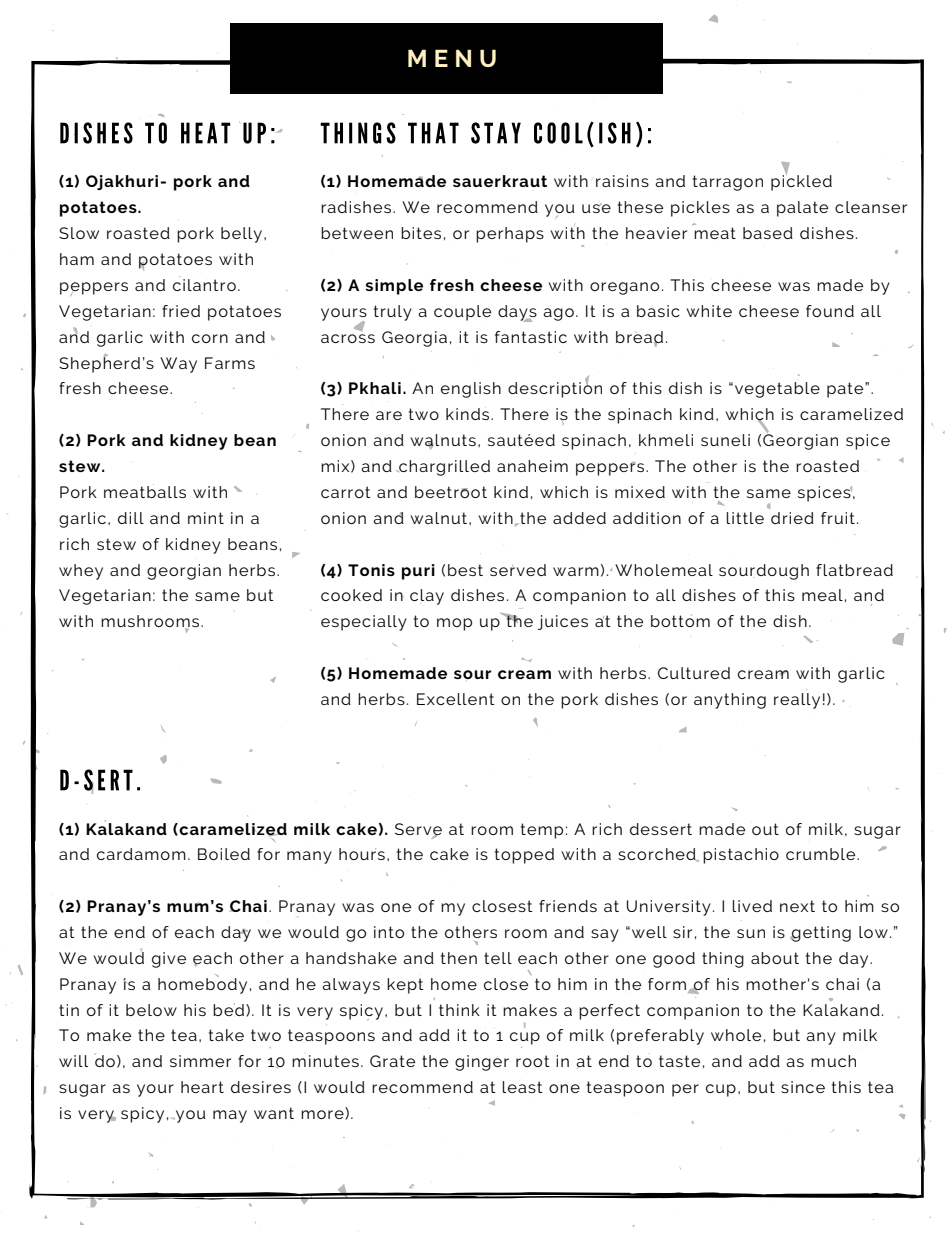 Image resolution: width=952 pixels, height=1233 pixels. I want to click on since, so click(803, 1087).
